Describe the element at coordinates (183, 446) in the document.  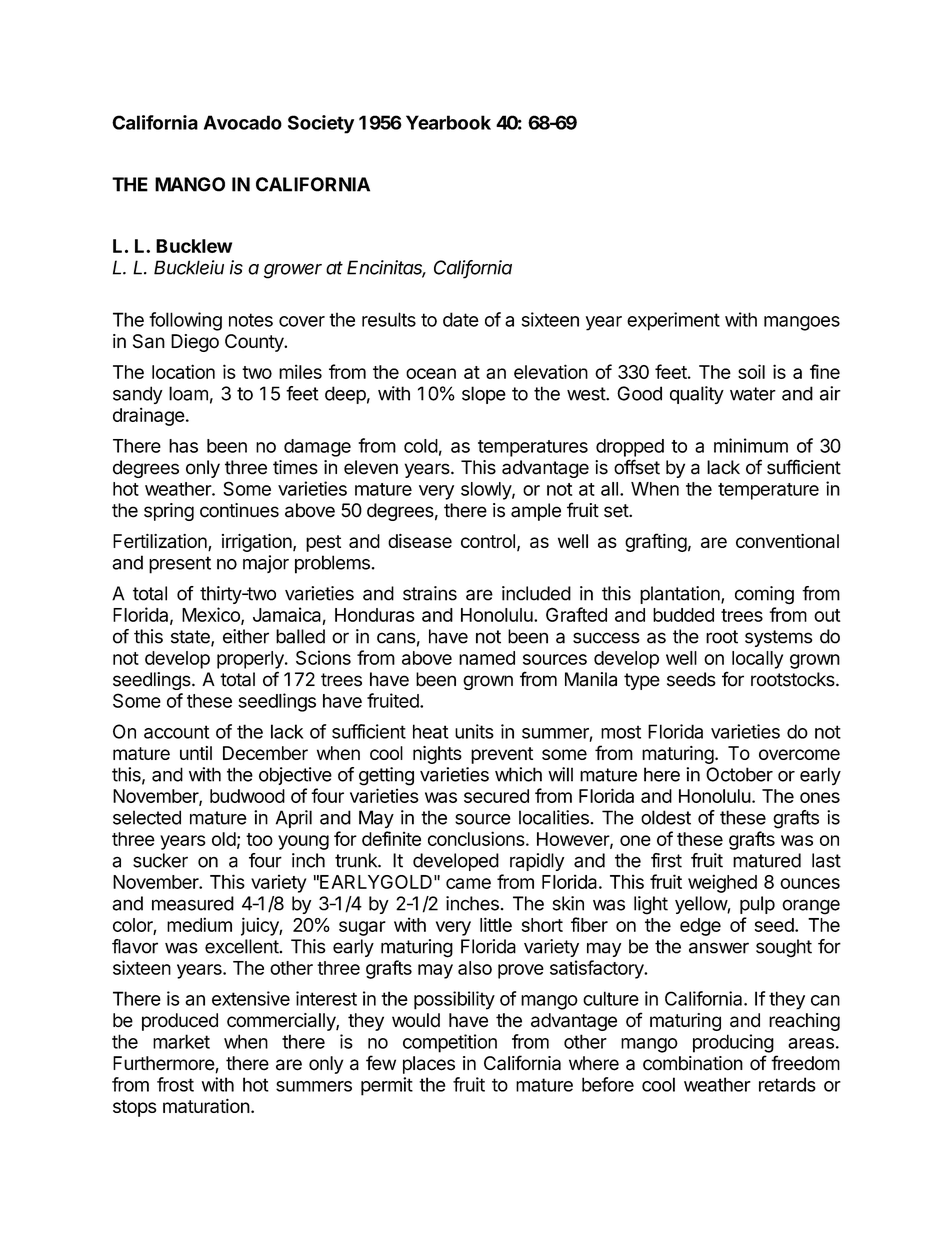
I see `has` at that location.
